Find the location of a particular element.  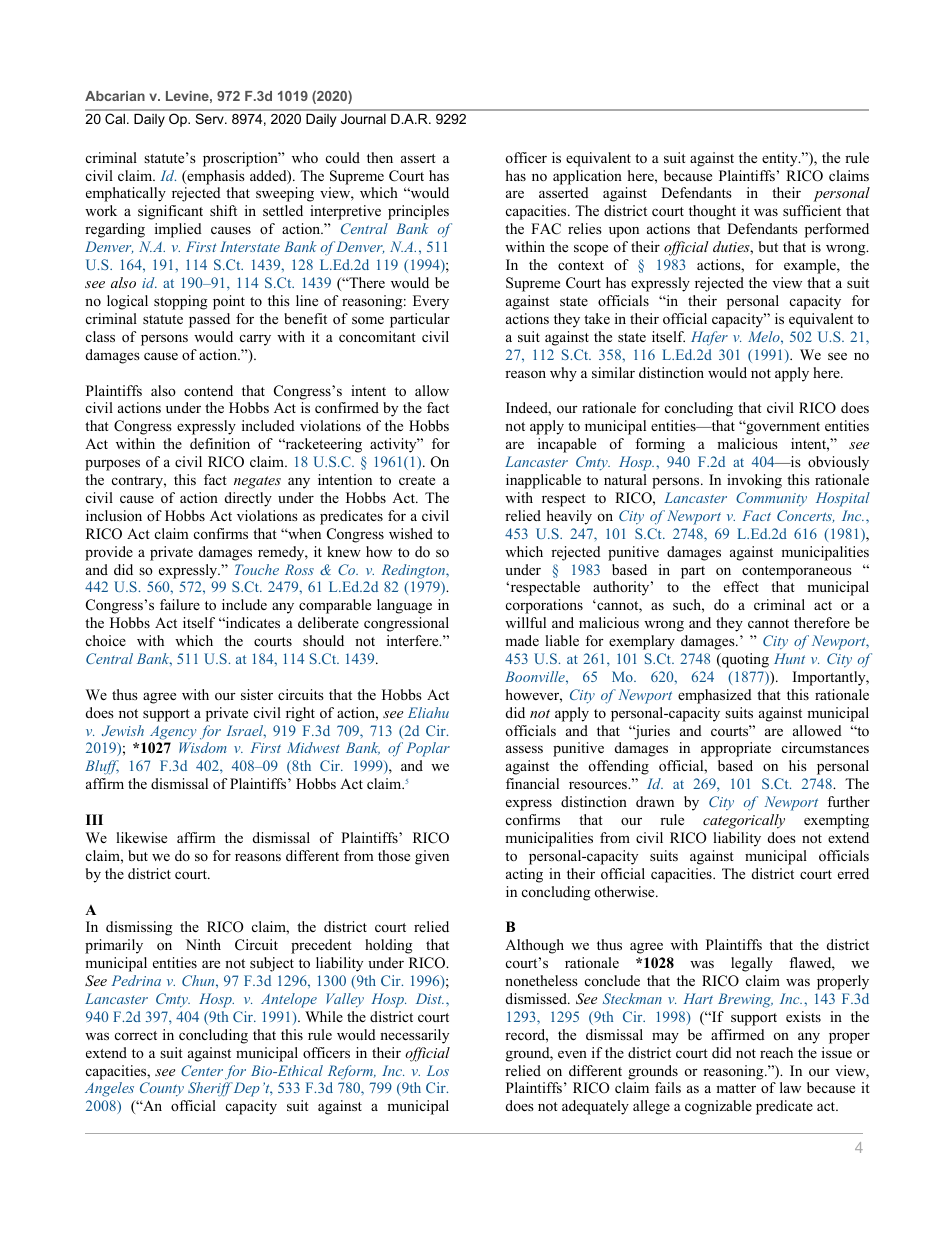

Los is located at coordinates (438, 1070).
